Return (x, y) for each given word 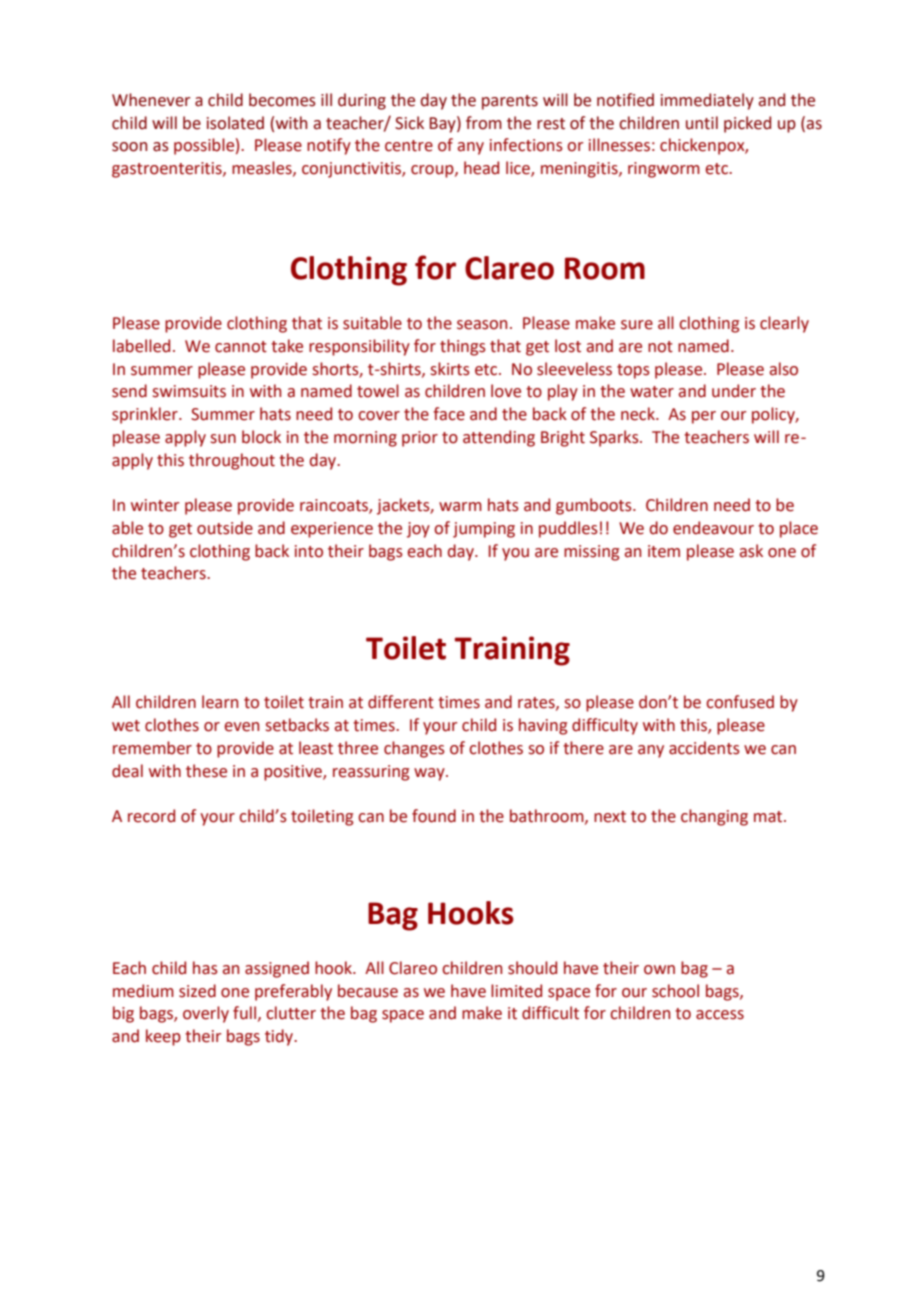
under (734, 391)
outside (225, 528)
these (206, 771)
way (430, 774)
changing (714, 817)
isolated (235, 123)
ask (751, 551)
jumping (484, 530)
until (702, 123)
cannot (241, 347)
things (463, 347)
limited (516, 991)
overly (206, 1014)
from (484, 123)
